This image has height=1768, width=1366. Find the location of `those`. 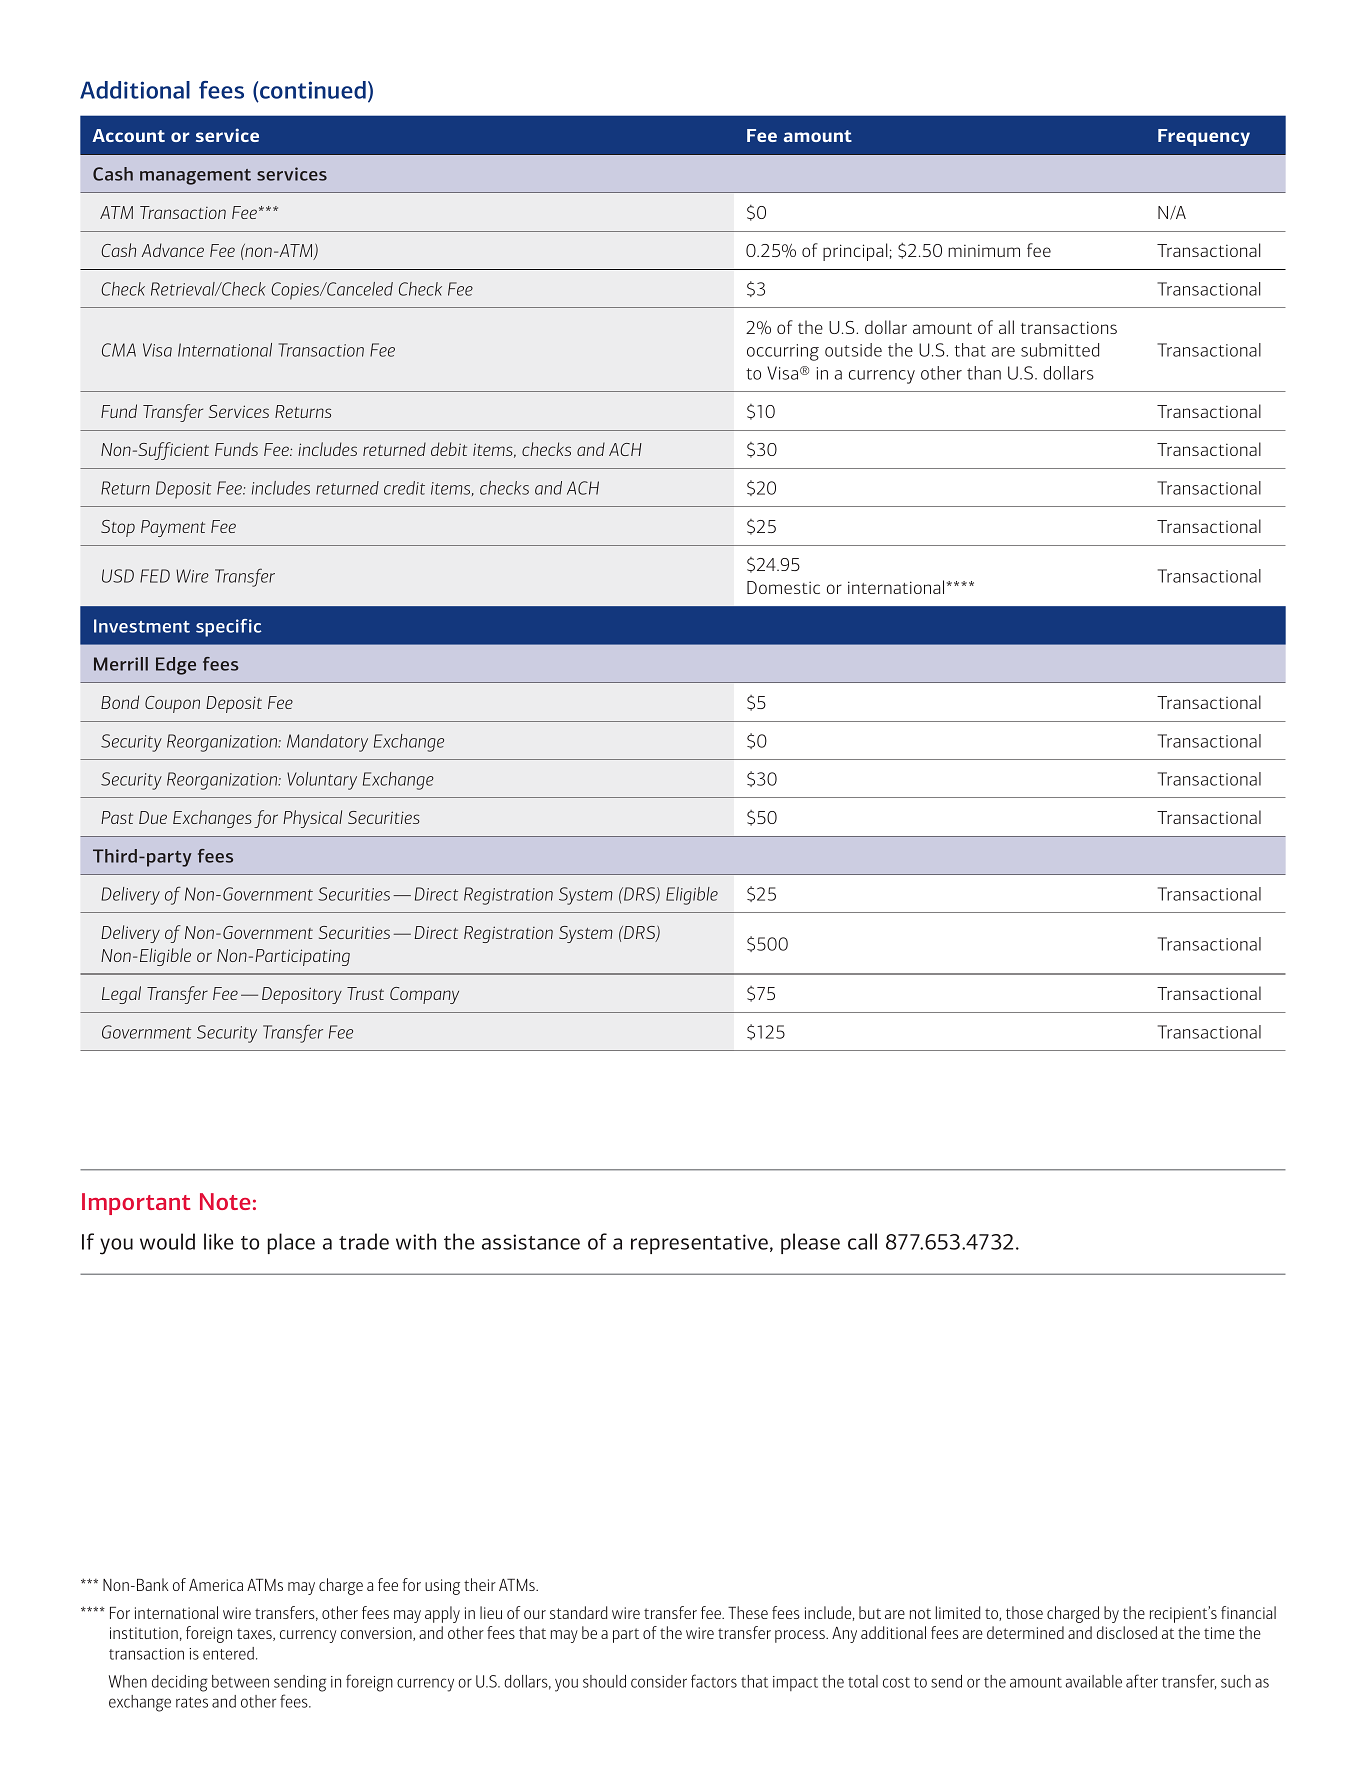

those is located at coordinates (1024, 1612).
